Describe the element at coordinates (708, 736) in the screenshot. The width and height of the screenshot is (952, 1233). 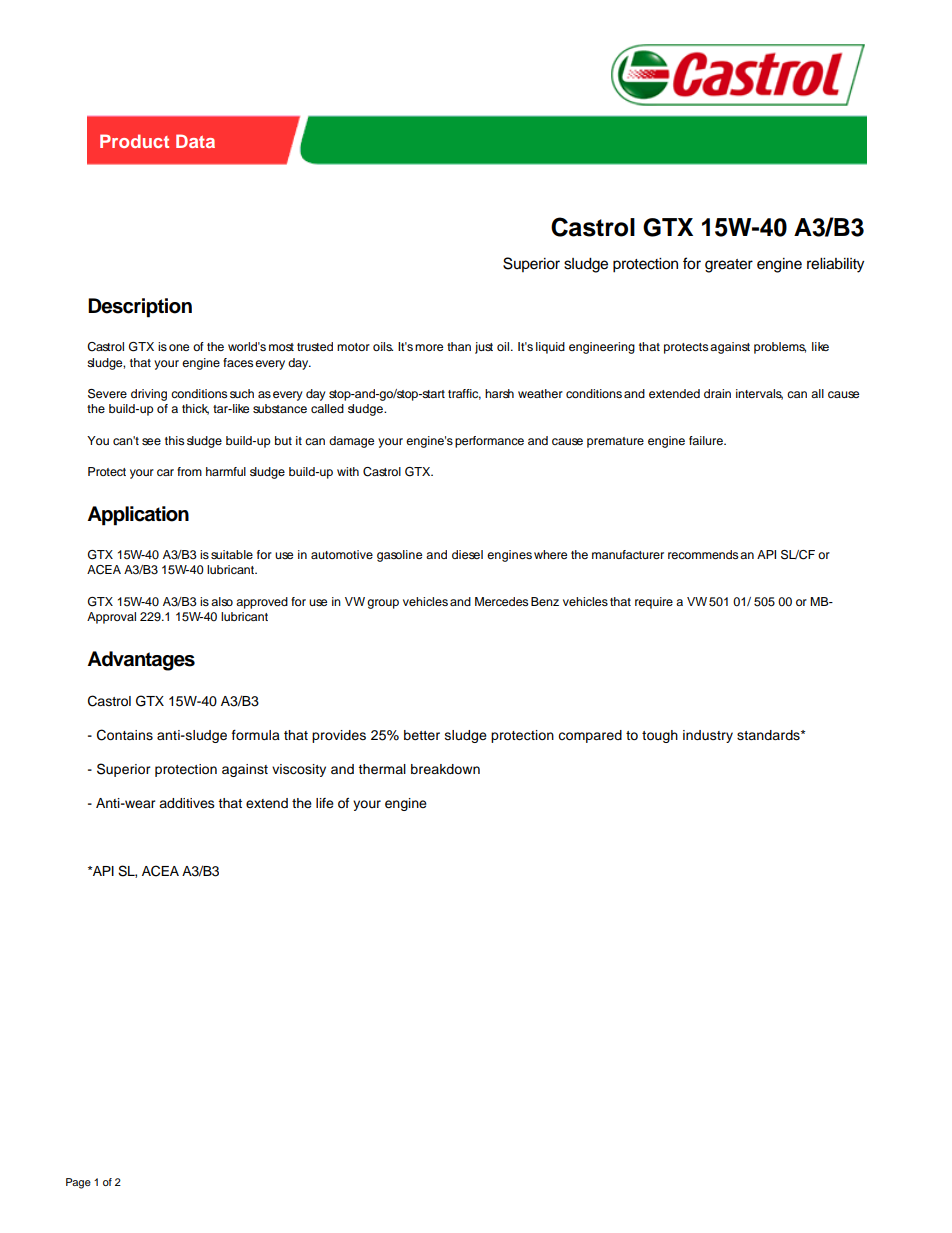
I see `industry` at that location.
